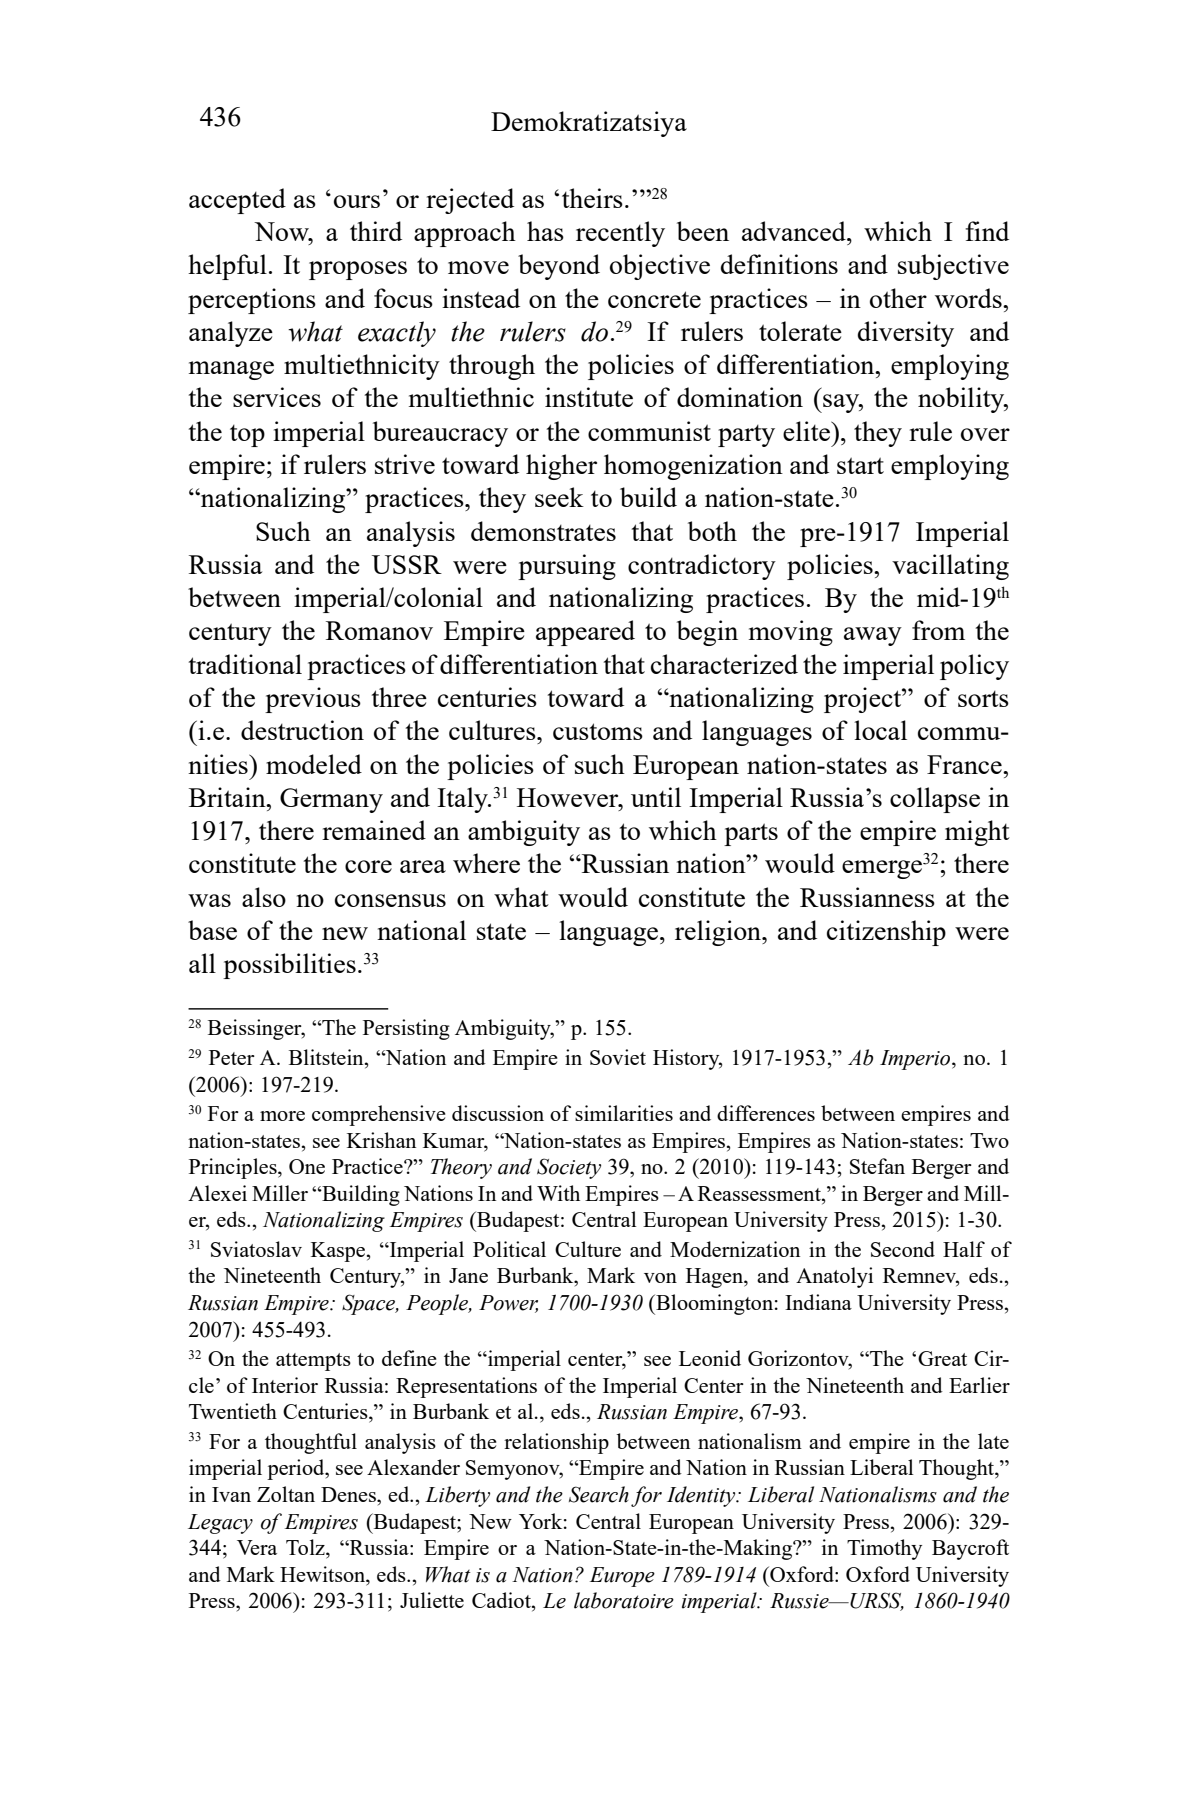 This page has width=1198, height=1797. Describe the element at coordinates (953, 267) in the page. I see `subjective` at that location.
